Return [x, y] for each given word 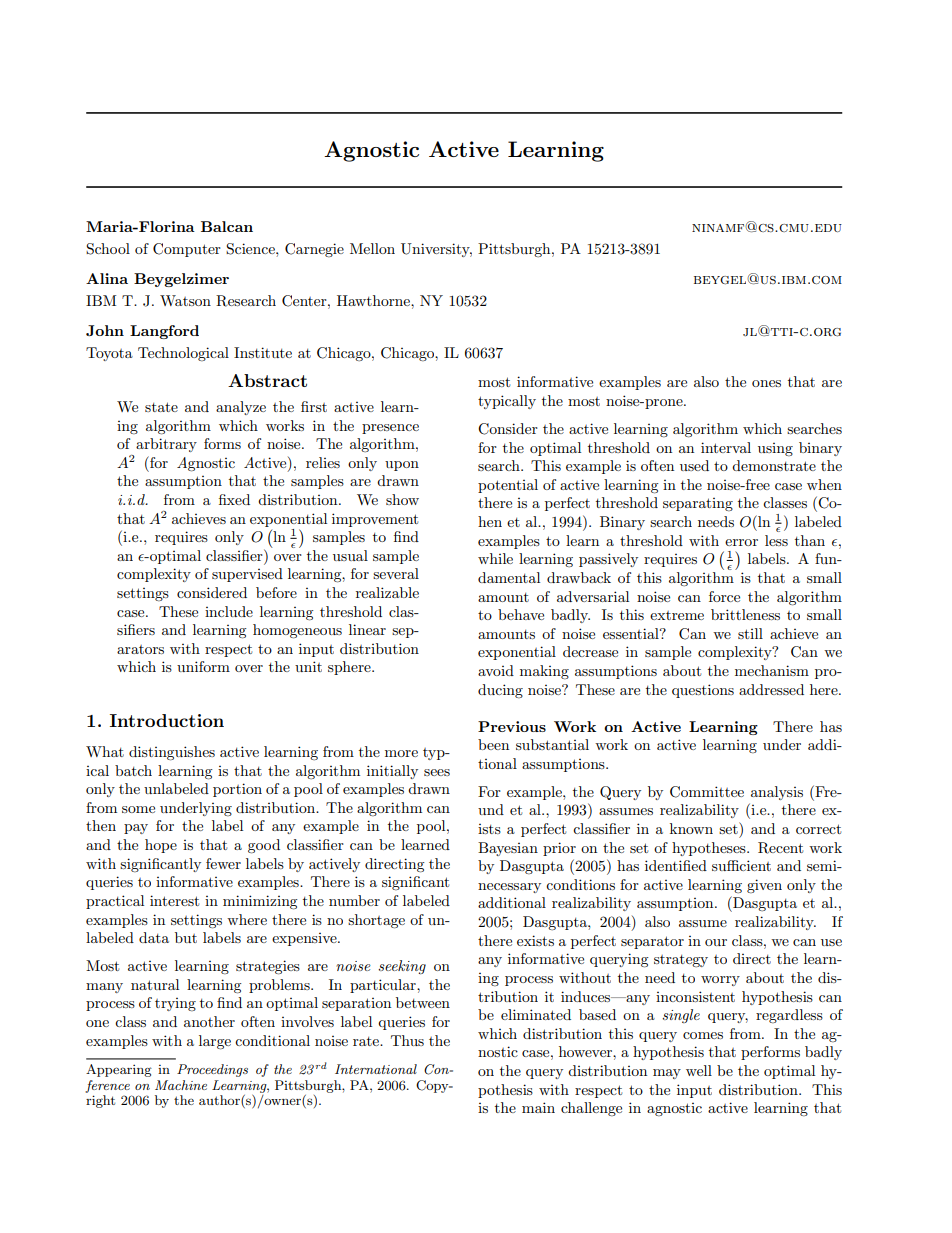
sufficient [741, 865]
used [694, 465]
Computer [187, 250]
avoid [496, 670]
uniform [203, 666]
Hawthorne [374, 300]
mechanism [772, 670]
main [538, 1107]
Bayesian [508, 849]
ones [766, 383]
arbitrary [166, 445]
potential [508, 486]
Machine [181, 1085]
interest [174, 900]
